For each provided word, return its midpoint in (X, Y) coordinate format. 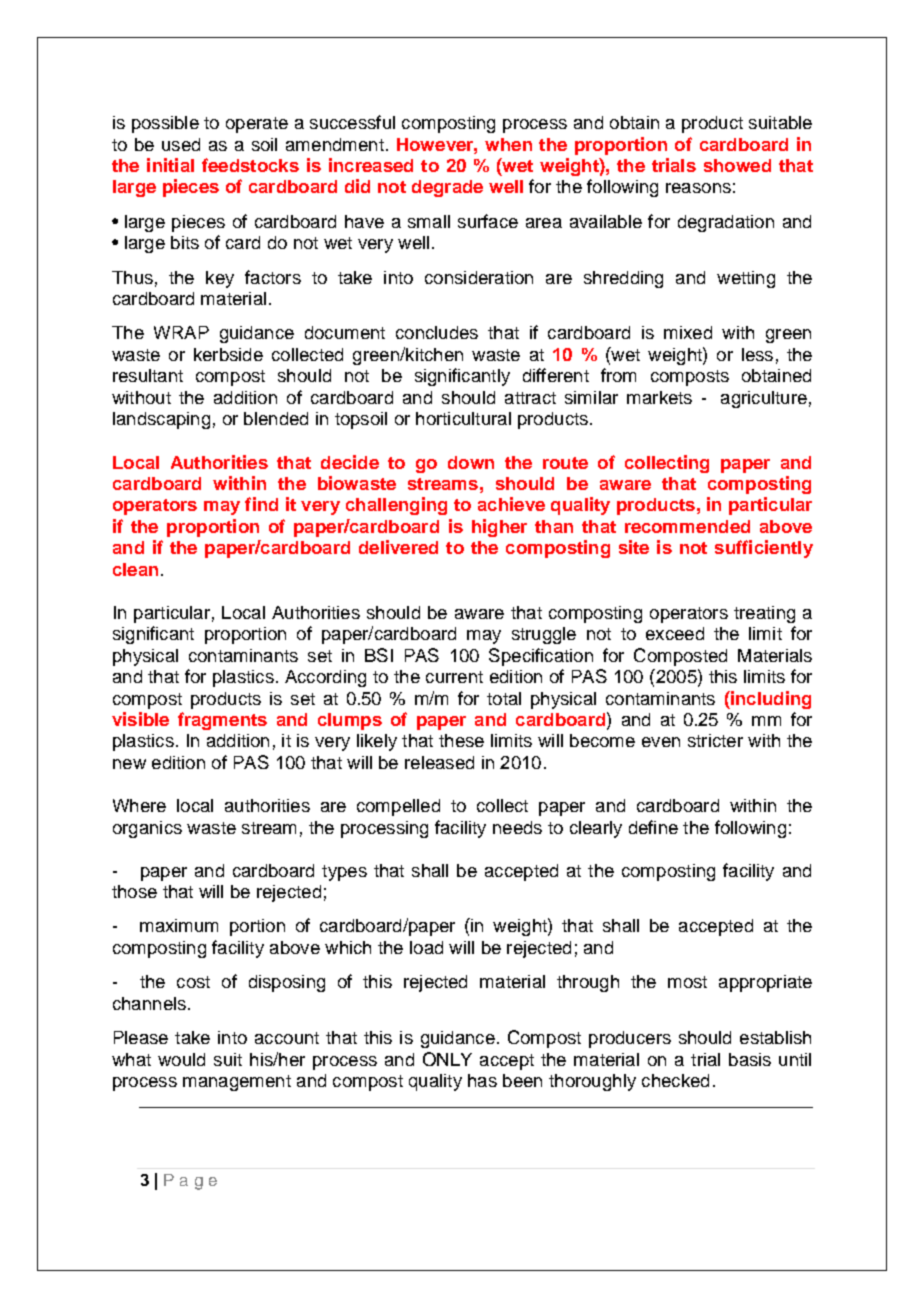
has (482, 1080)
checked (675, 1080)
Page (190, 1182)
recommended (687, 526)
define (653, 827)
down (471, 462)
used (181, 144)
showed (737, 165)
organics (147, 829)
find (261, 504)
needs (517, 827)
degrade (447, 188)
